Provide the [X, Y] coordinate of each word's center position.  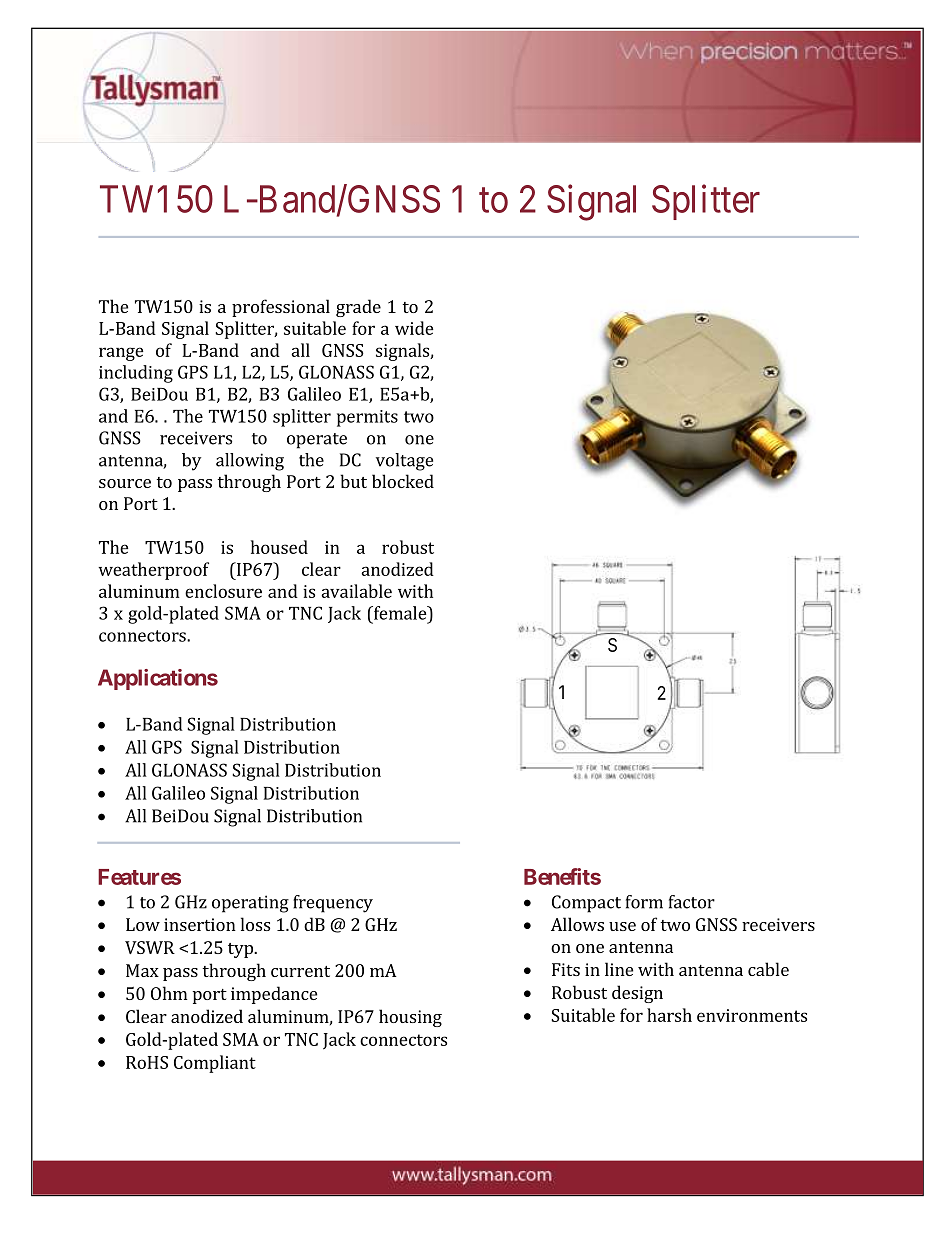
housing [410, 1018]
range [121, 354]
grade [358, 308]
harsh [669, 1015]
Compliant [215, 1064]
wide [414, 328]
